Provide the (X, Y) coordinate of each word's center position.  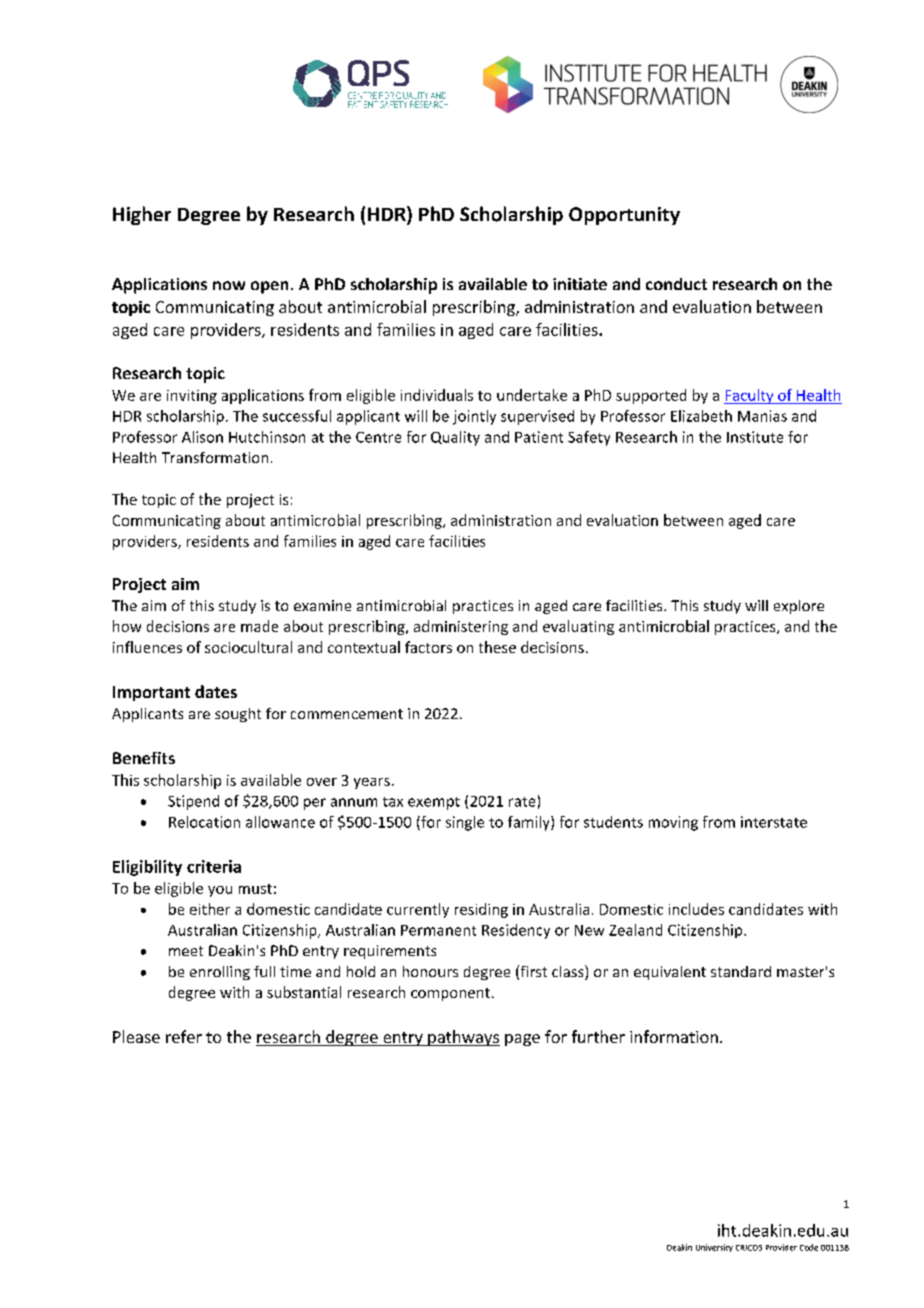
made (259, 626)
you (220, 891)
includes (696, 909)
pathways (463, 1038)
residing (481, 910)
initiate (580, 284)
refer (184, 1036)
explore (799, 607)
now (229, 285)
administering (461, 627)
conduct (676, 284)
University (714, 1248)
